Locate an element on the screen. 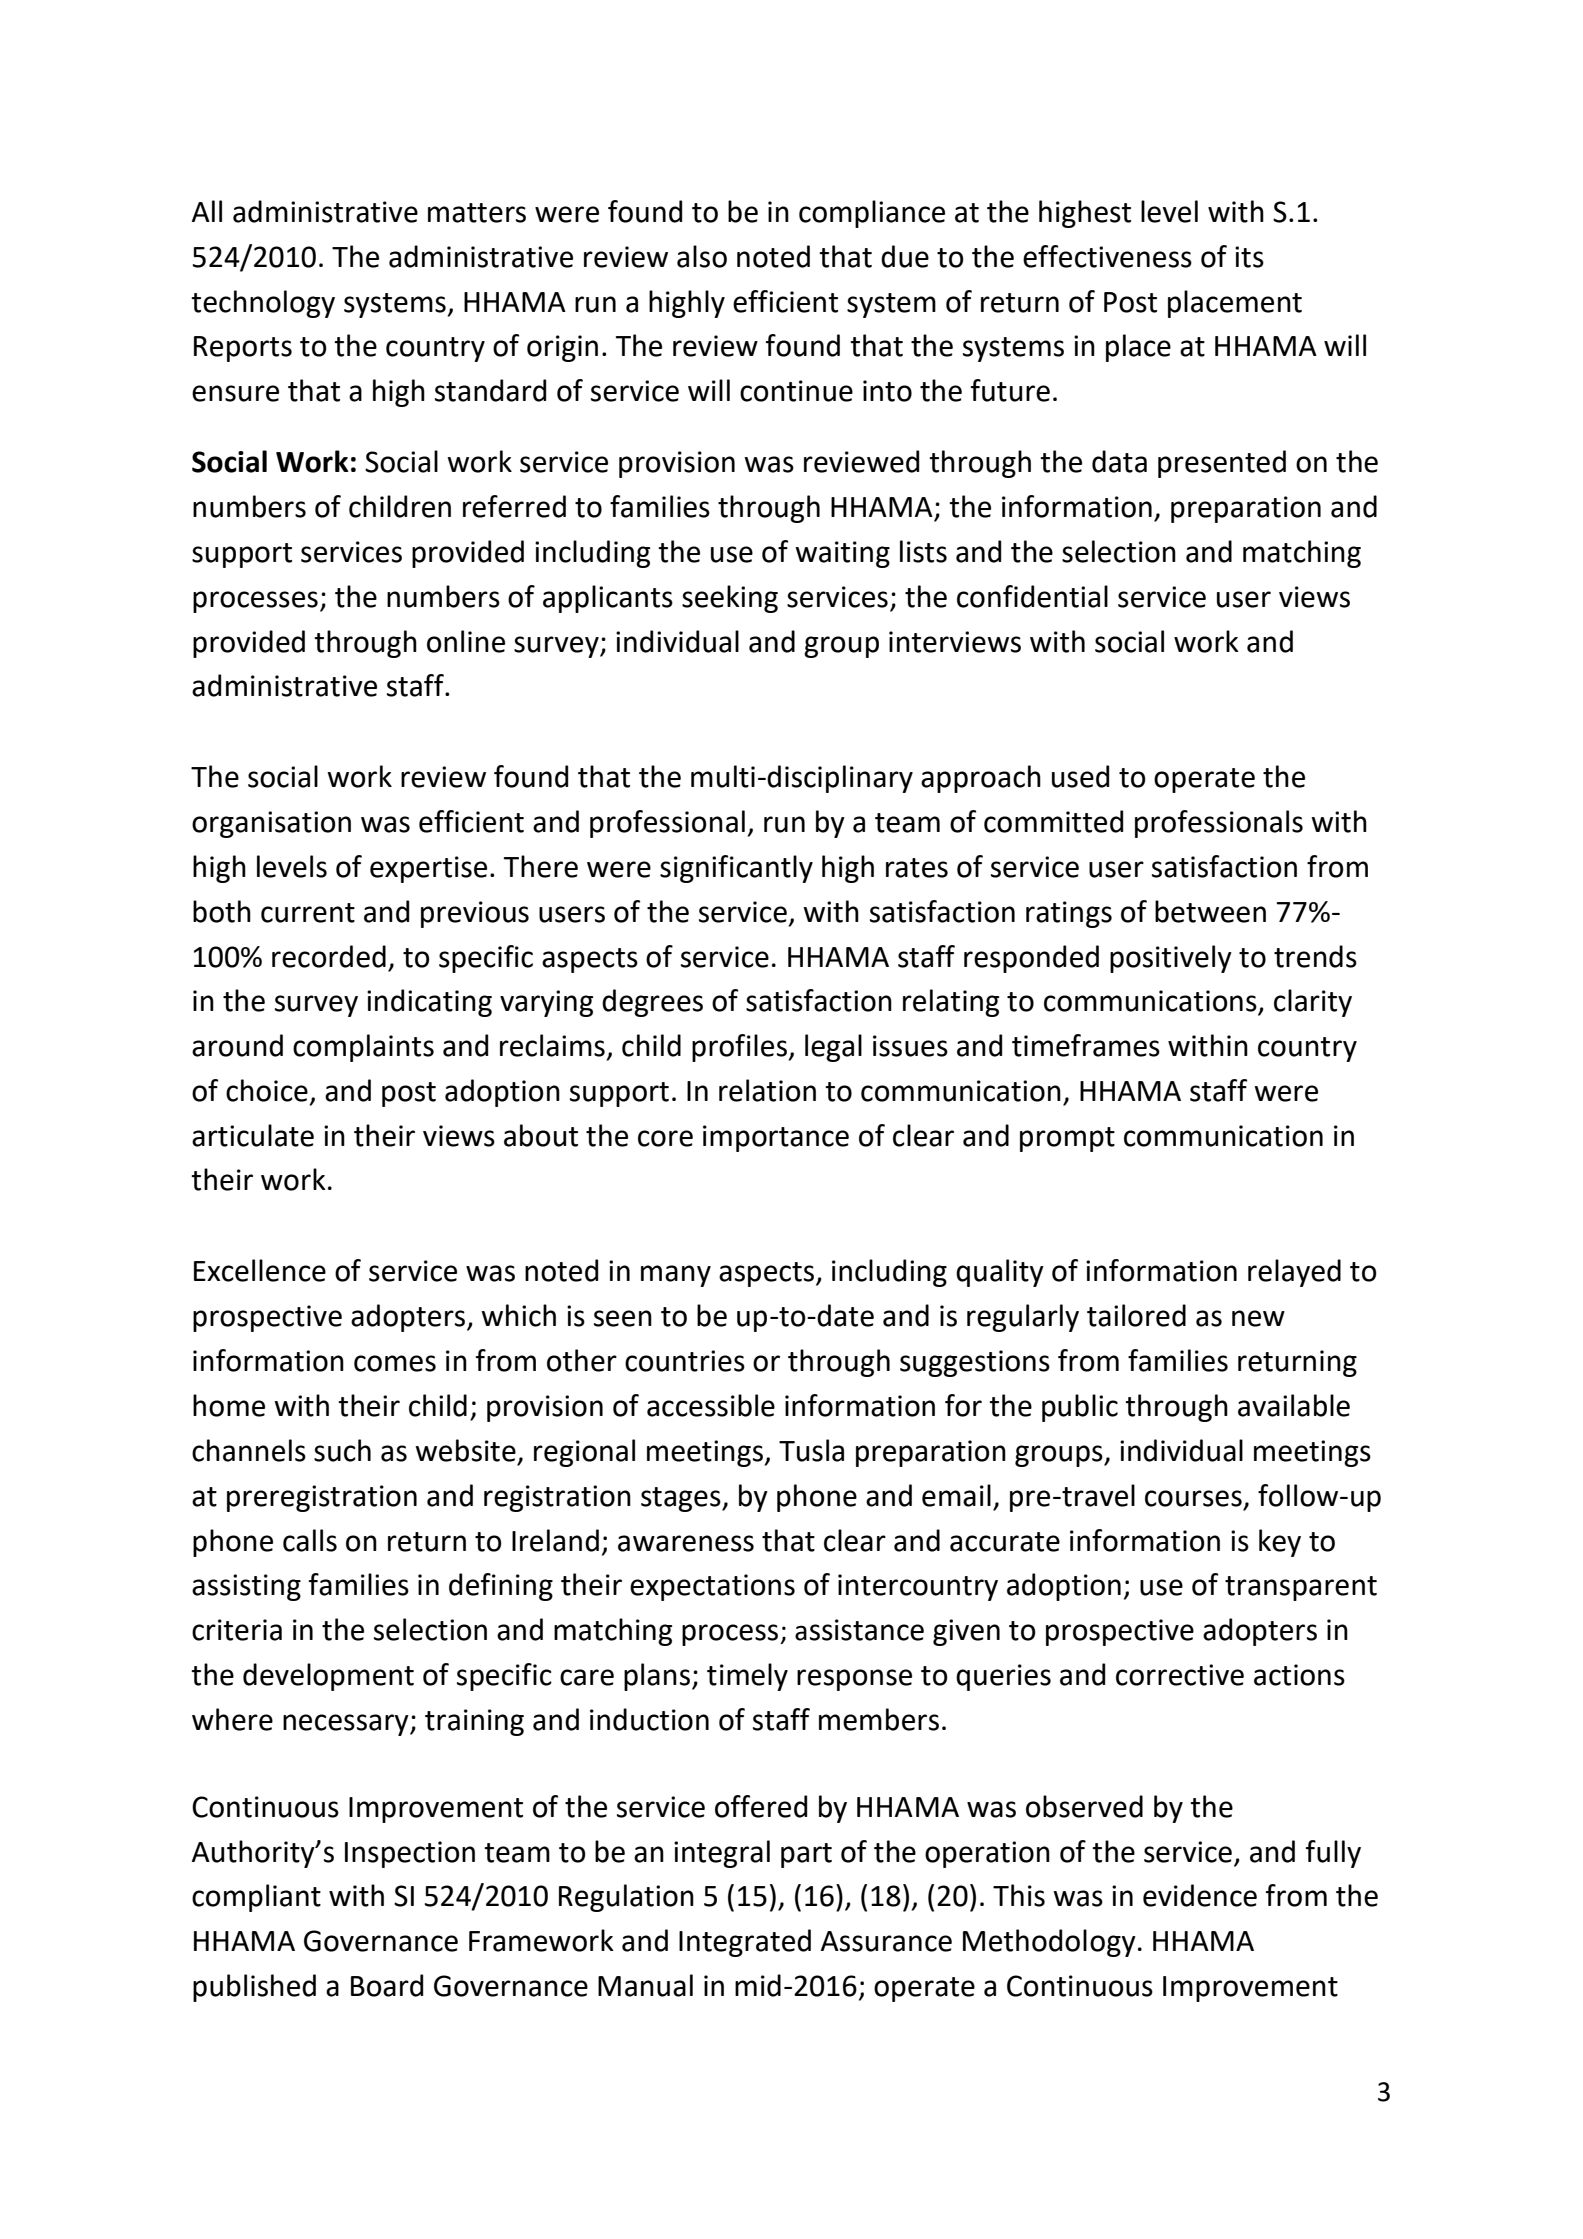 This screenshot has height=2239, width=1583. Integrated is located at coordinates (745, 1943).
